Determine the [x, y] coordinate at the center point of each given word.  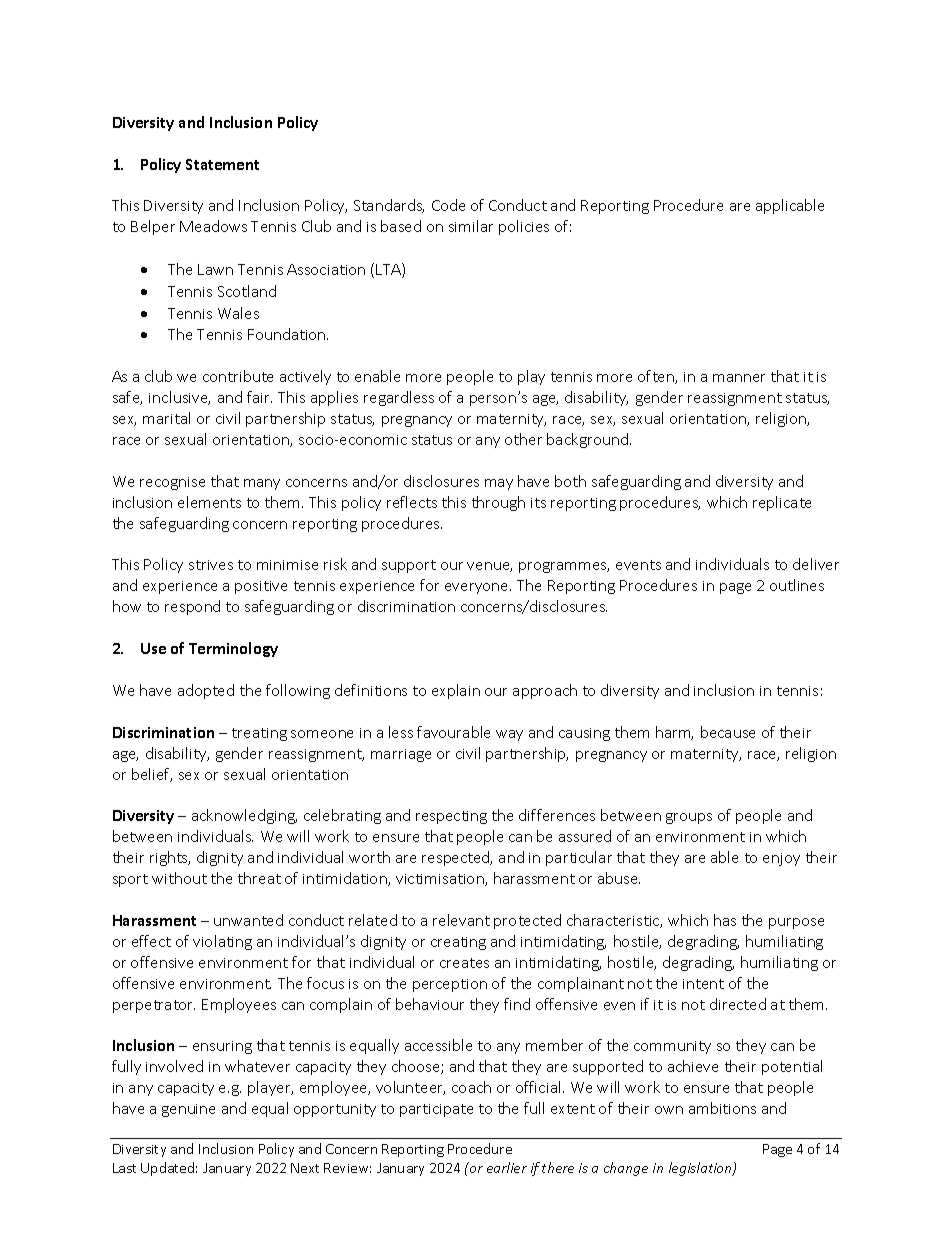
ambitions [722, 1108]
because [728, 732]
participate [436, 1110]
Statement [222, 164]
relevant [461, 920]
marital [166, 418]
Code [448, 205]
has [725, 920]
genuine [188, 1110]
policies [524, 227]
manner [739, 378]
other [523, 439]
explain [456, 691]
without [179, 878]
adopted [206, 691]
